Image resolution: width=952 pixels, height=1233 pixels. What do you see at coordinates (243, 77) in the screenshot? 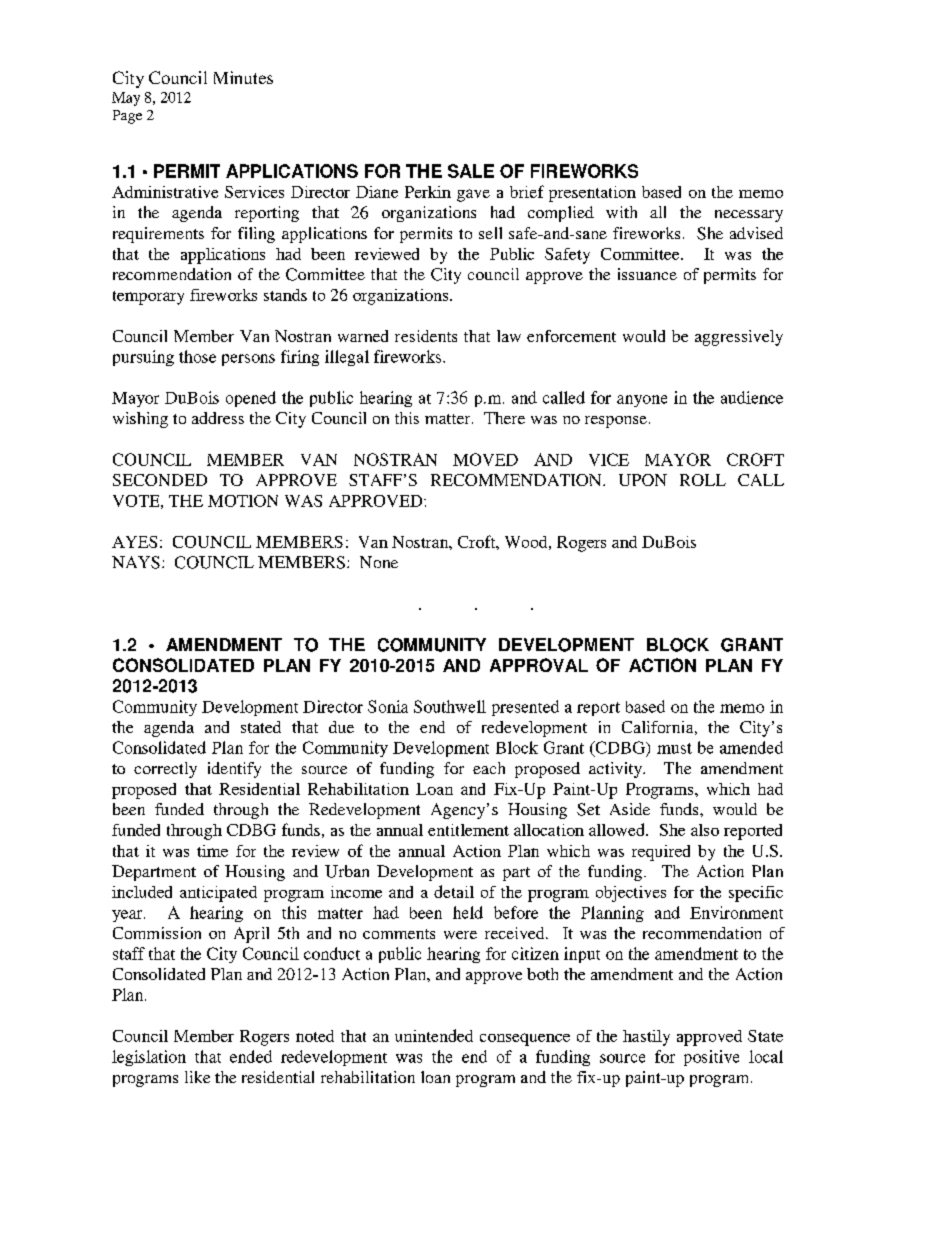
I see `Minutes` at bounding box center [243, 77].
